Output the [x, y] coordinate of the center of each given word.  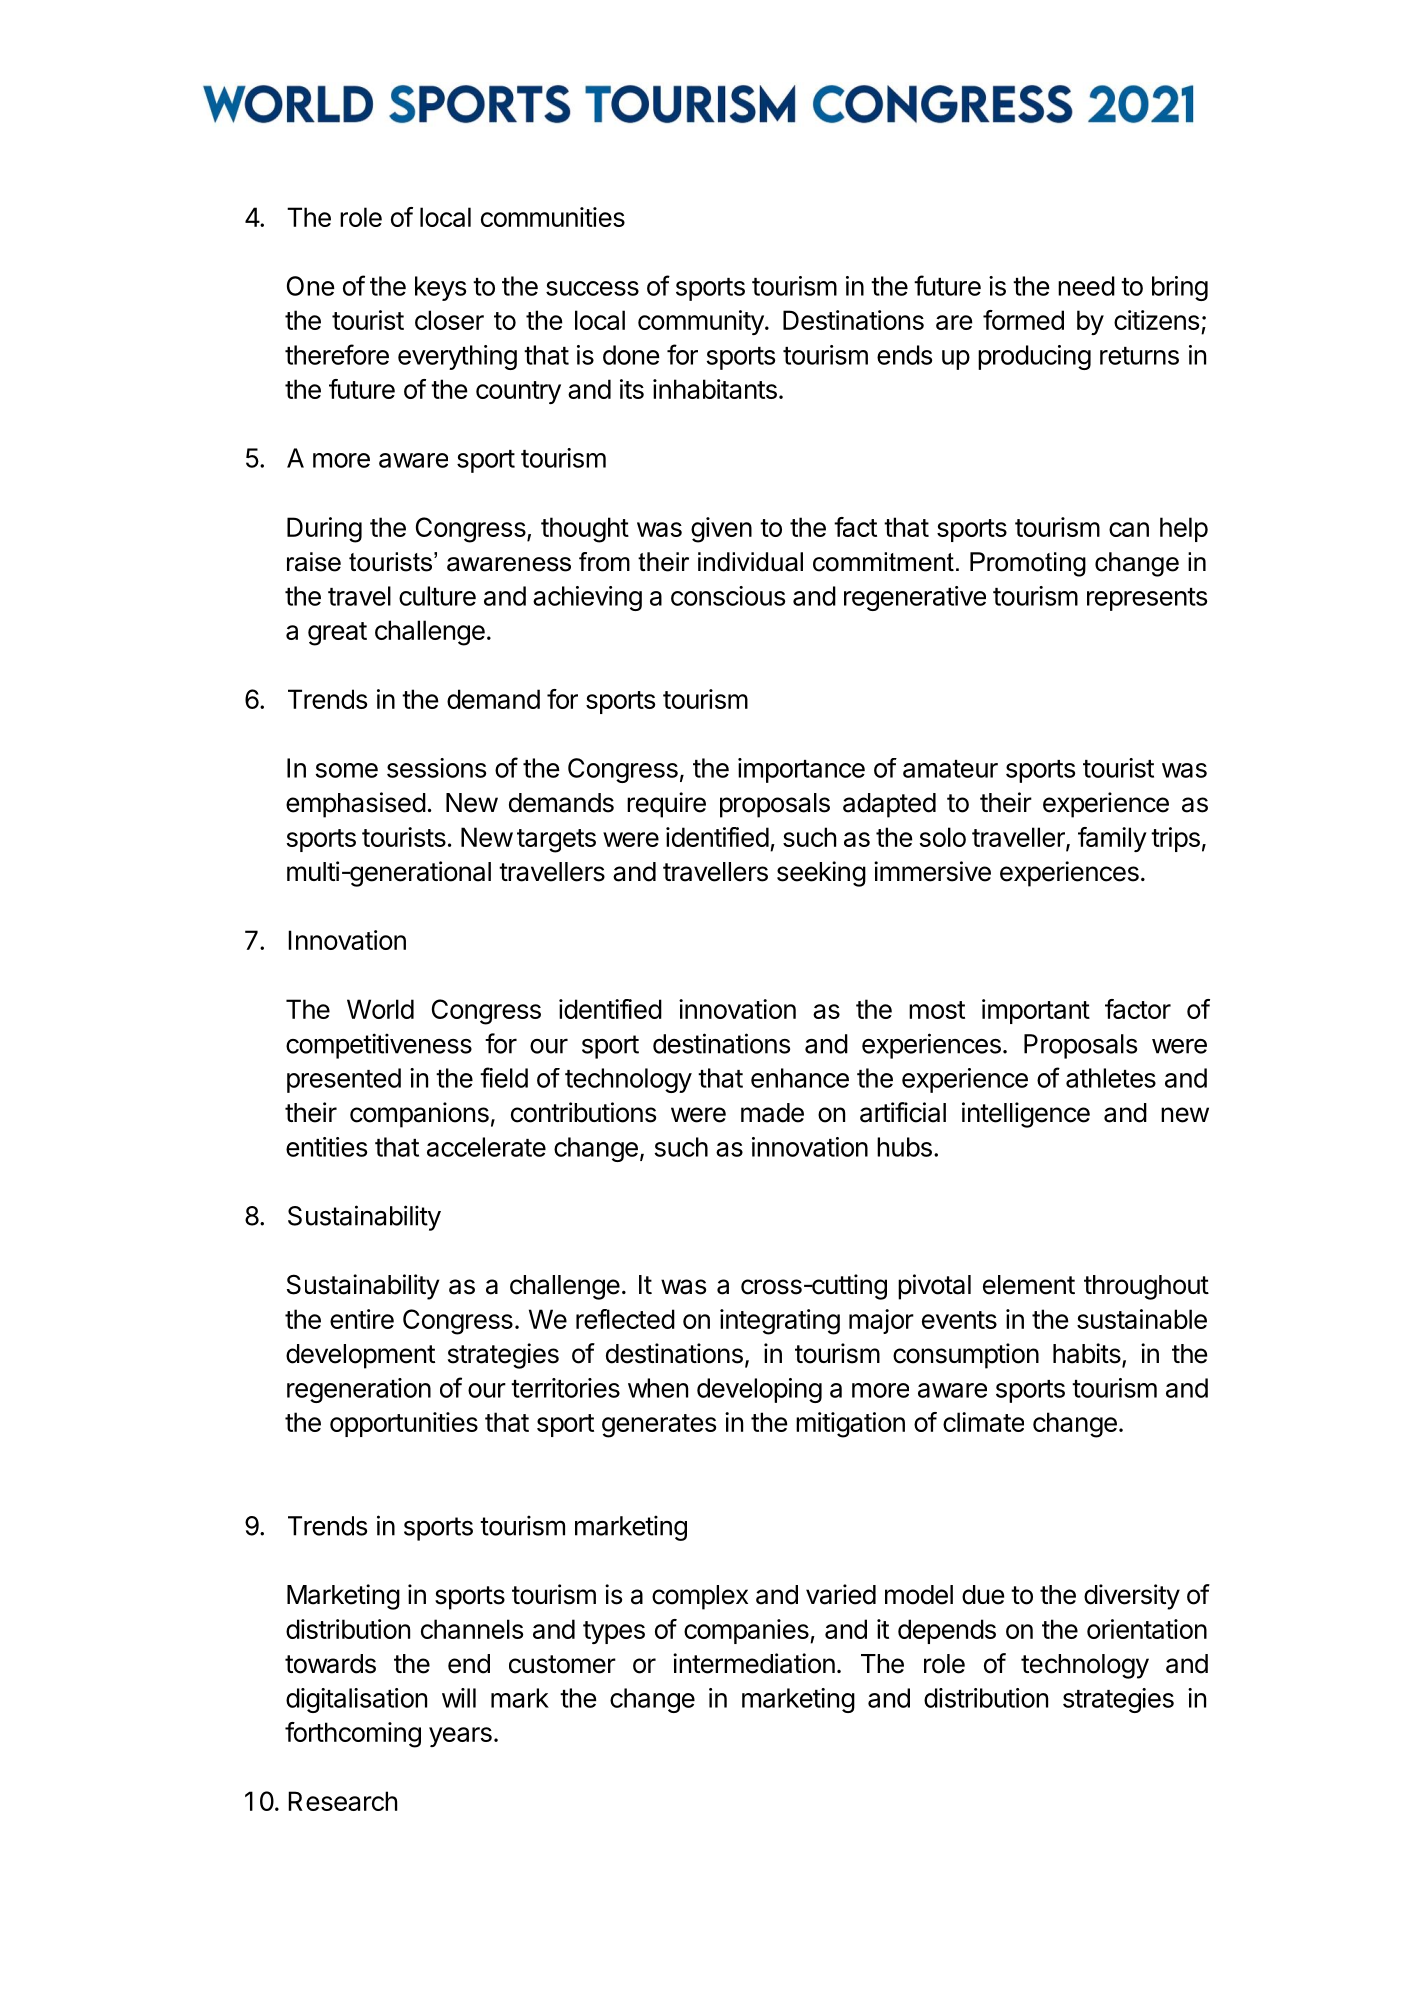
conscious [728, 596]
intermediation [754, 1663]
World [380, 1009]
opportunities [404, 1424]
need [1086, 286]
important [1036, 1011]
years [460, 1737]
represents [1147, 599]
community [702, 322]
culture [437, 596]
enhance [800, 1078]
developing [759, 1390]
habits [1088, 1354]
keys [440, 288]
